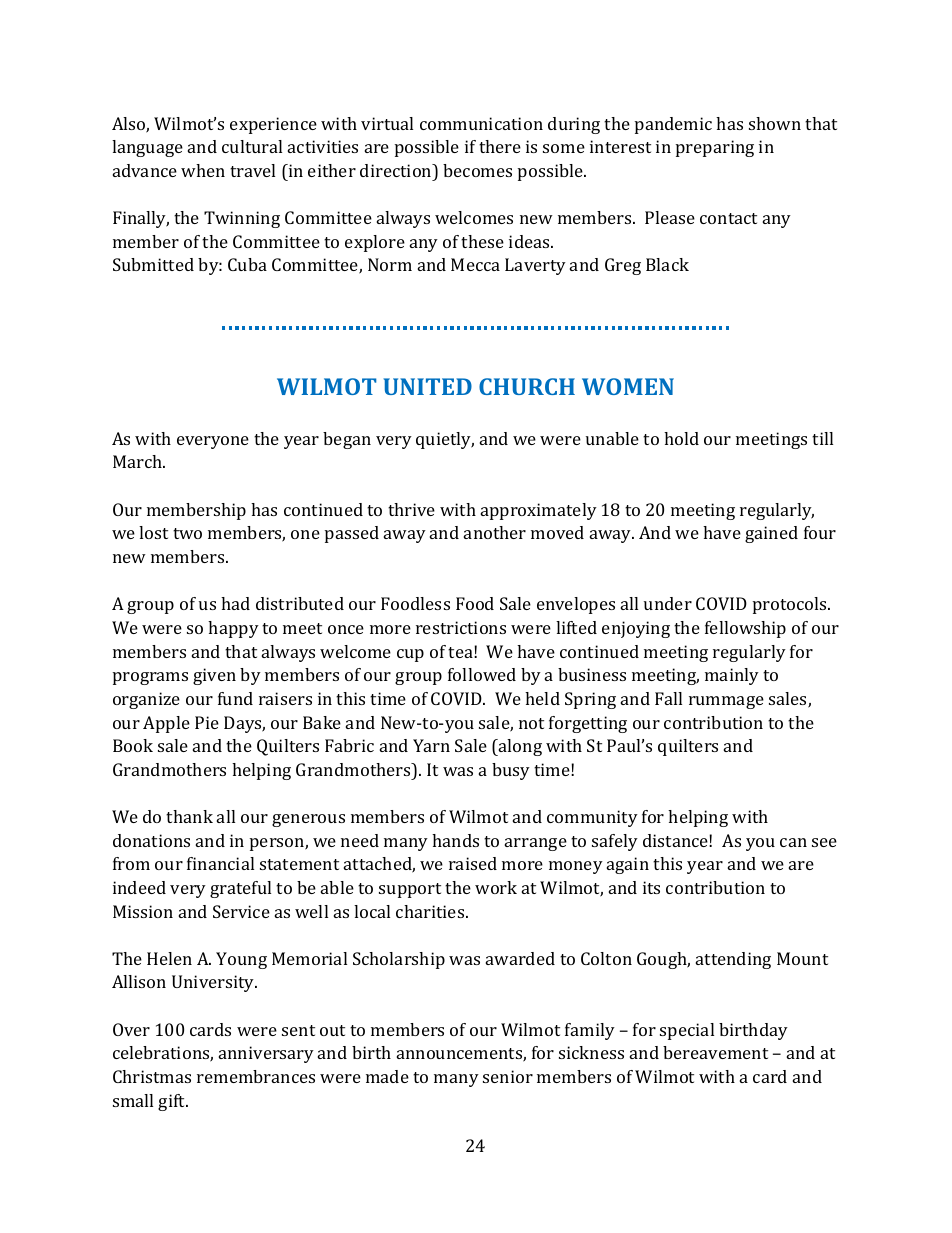  I want to click on had, so click(235, 603).
